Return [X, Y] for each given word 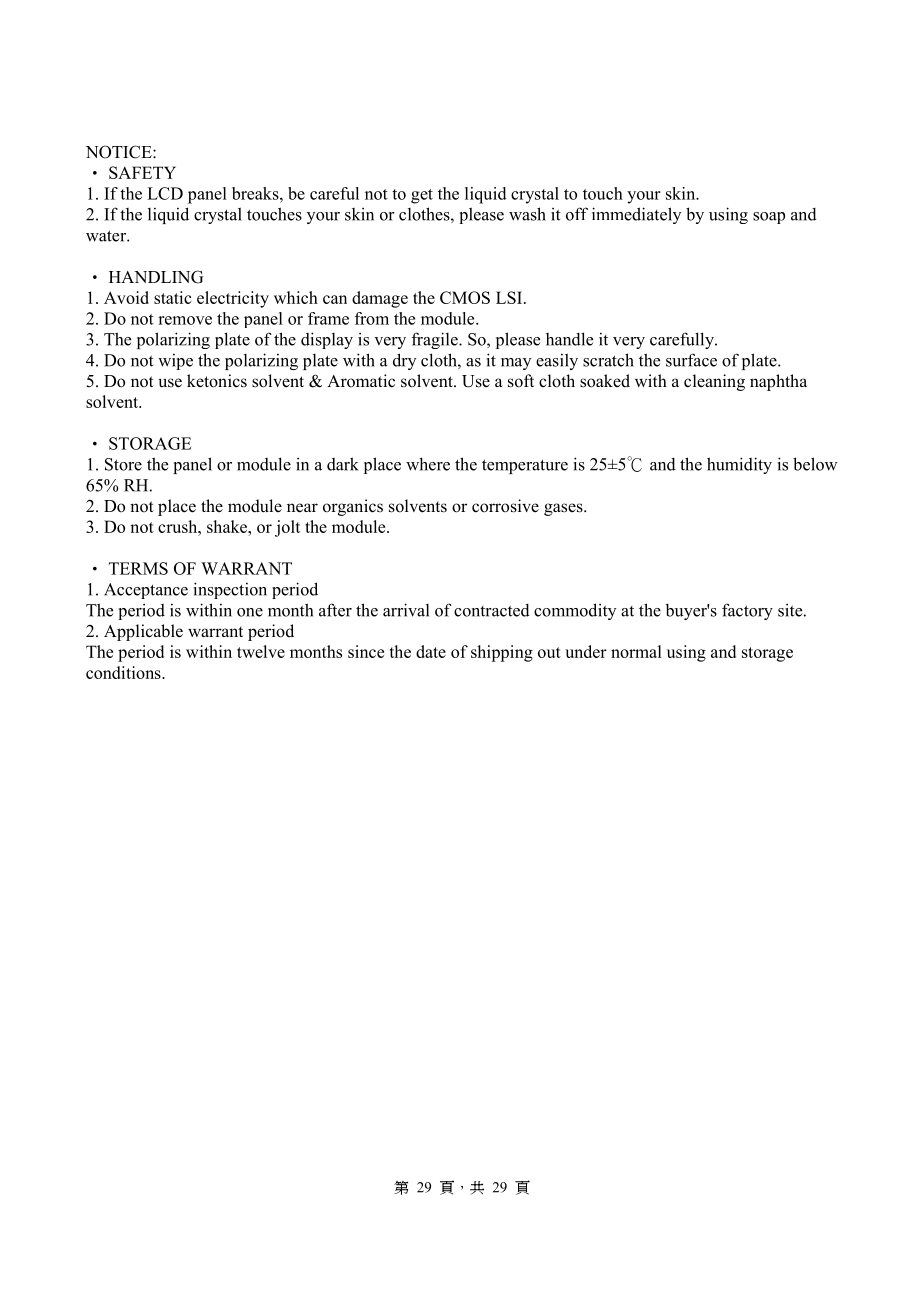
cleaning [714, 382]
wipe [175, 362]
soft [521, 381]
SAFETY [142, 172]
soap [769, 218]
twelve [261, 651]
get [422, 196]
